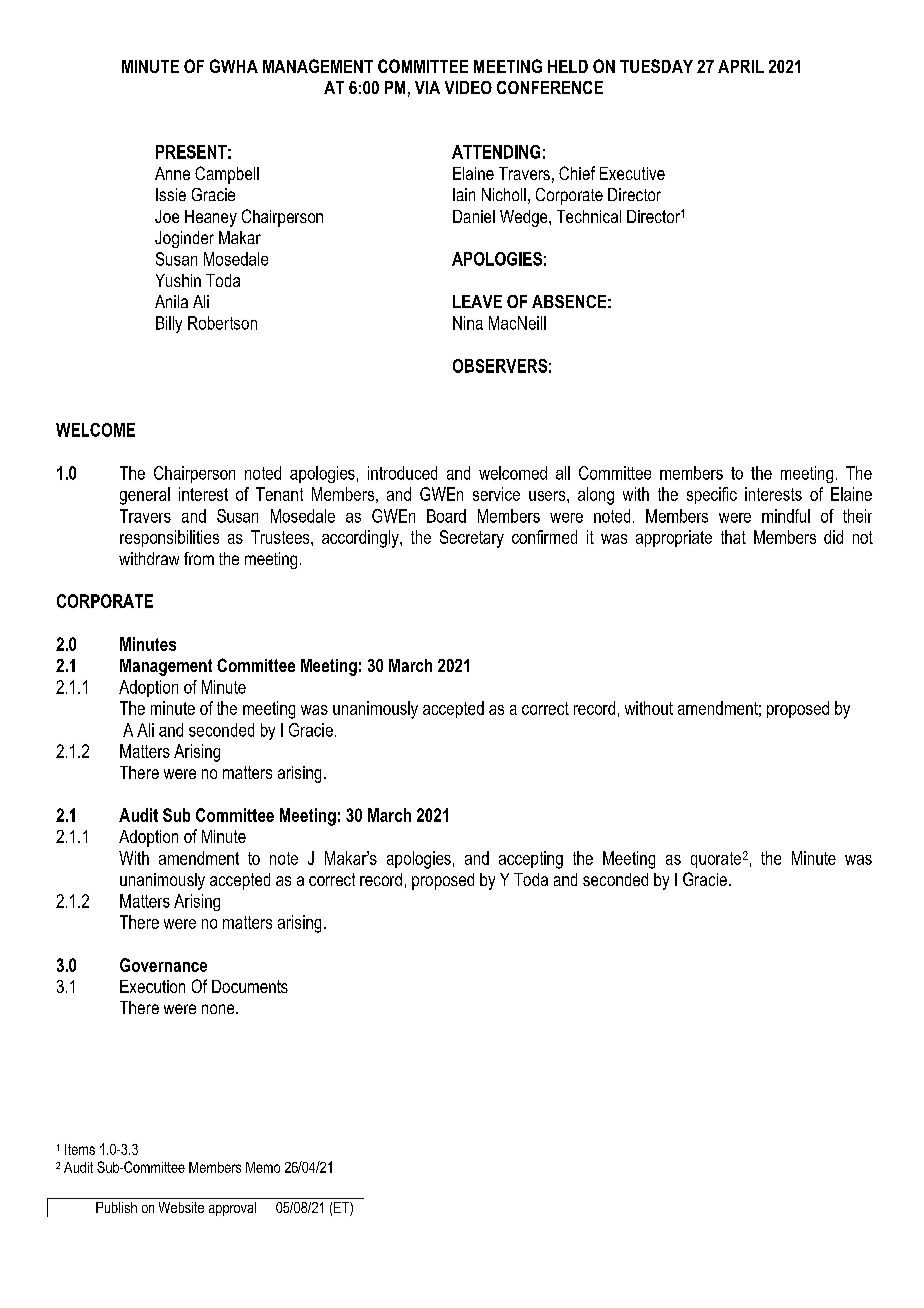  I want to click on Memo, so click(263, 1167).
